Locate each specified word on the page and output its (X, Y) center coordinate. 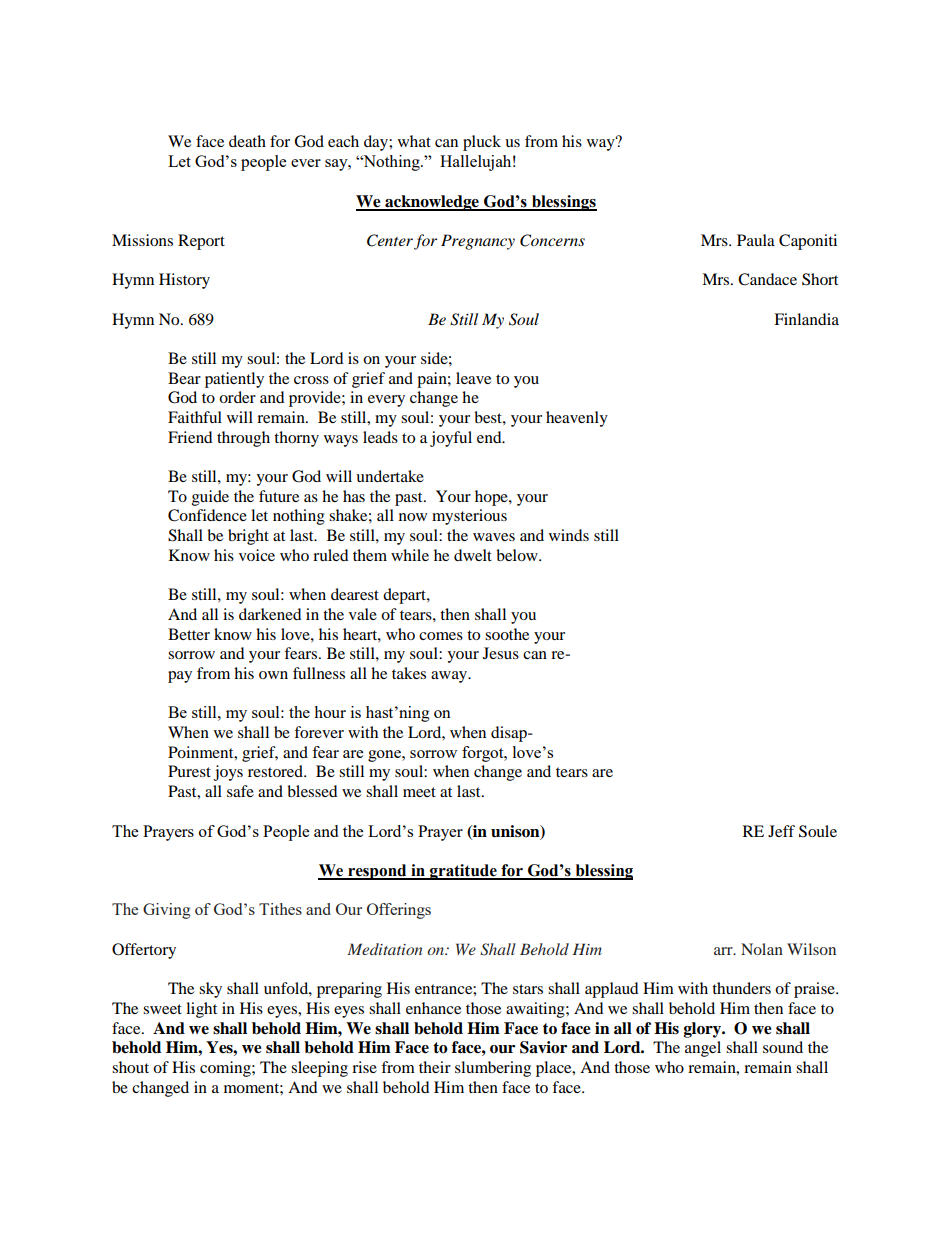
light (201, 1010)
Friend (190, 437)
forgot (484, 754)
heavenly (577, 419)
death (247, 141)
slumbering (493, 1069)
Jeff (781, 831)
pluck (482, 143)
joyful (451, 439)
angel (703, 1049)
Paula (756, 240)
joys (228, 773)
